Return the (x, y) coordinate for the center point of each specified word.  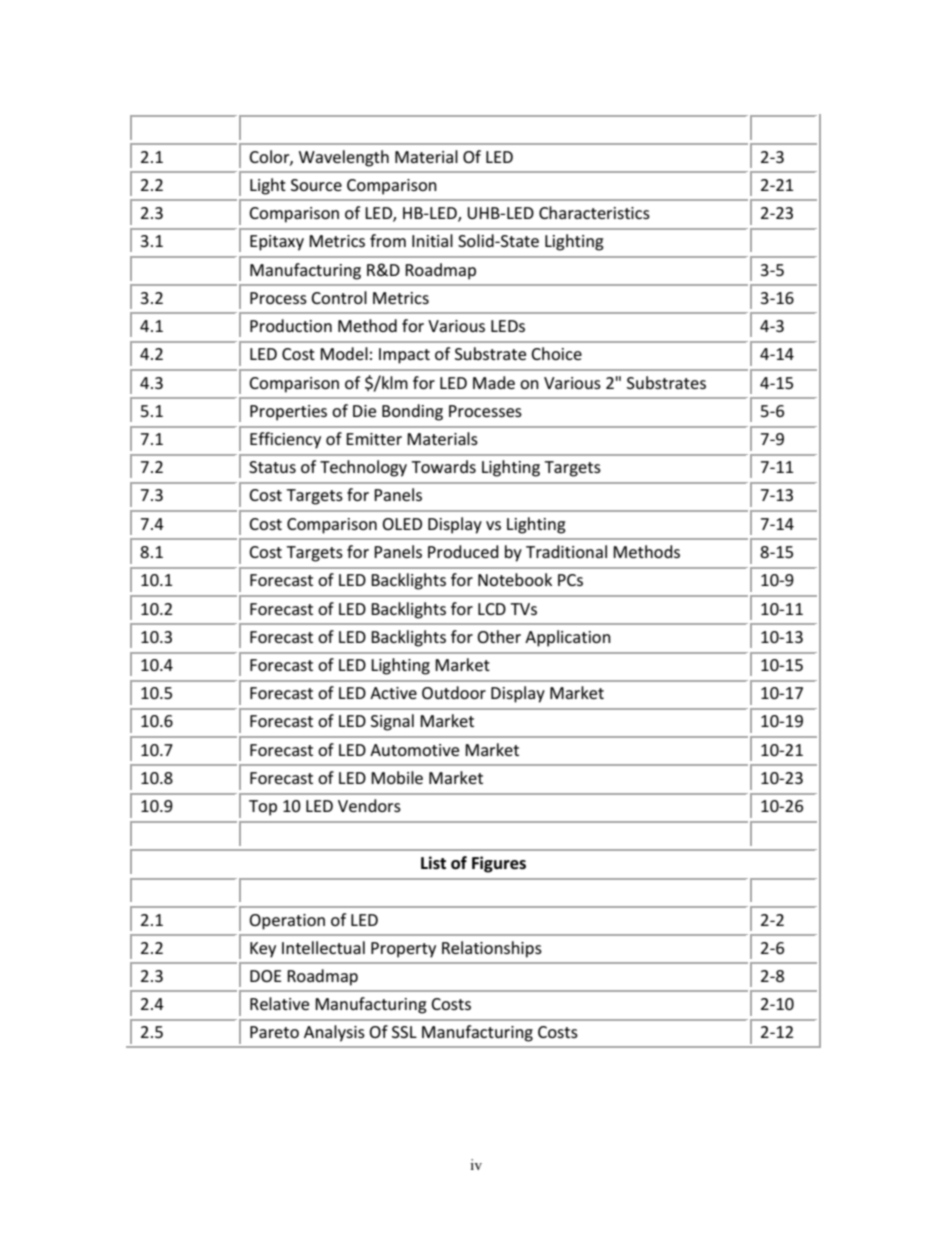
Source (316, 185)
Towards (443, 466)
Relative (279, 1003)
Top (263, 808)
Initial (432, 240)
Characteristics (594, 212)
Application (568, 638)
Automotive (414, 750)
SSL (404, 1032)
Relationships (492, 949)
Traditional (566, 551)
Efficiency (285, 440)
